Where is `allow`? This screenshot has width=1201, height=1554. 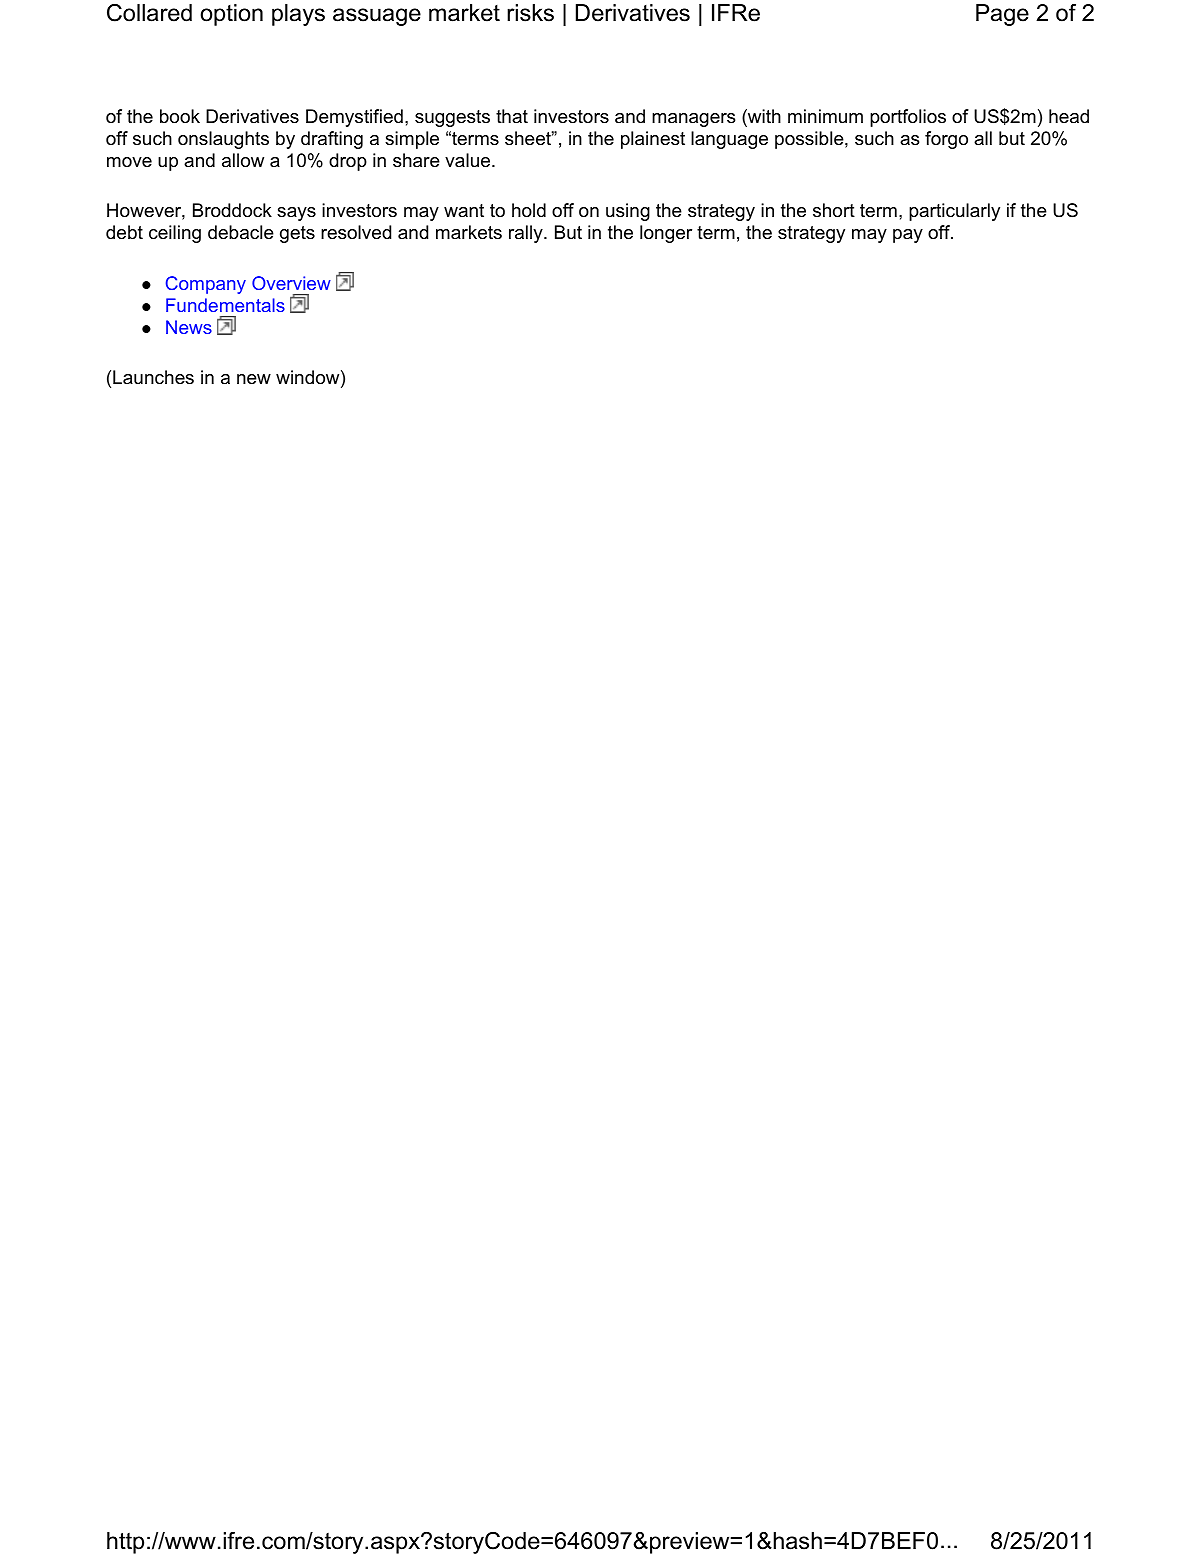
allow is located at coordinates (243, 160).
